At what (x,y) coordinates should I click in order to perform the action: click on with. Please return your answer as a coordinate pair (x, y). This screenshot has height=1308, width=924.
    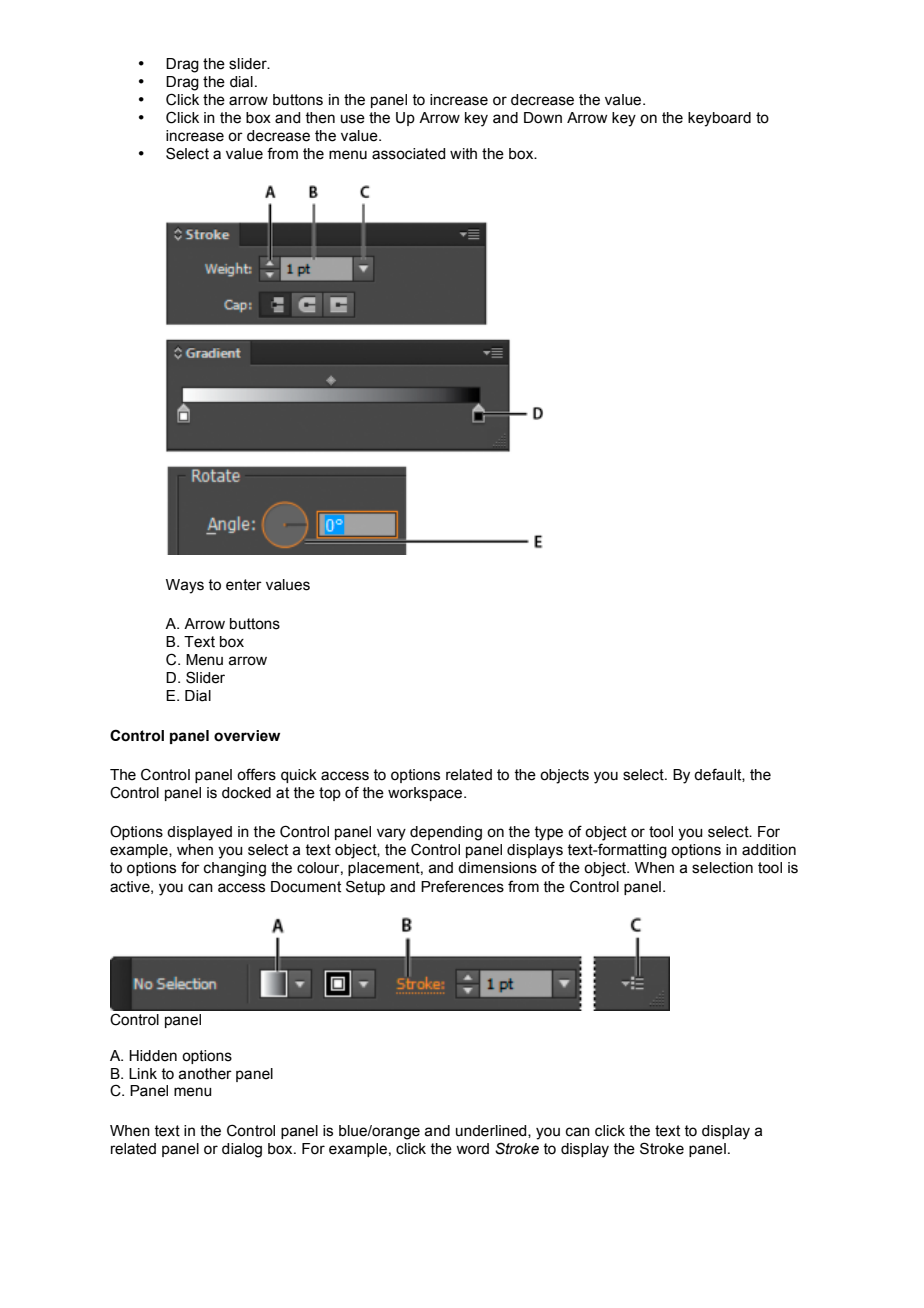
    Looking at the image, I should click on (463, 154).
